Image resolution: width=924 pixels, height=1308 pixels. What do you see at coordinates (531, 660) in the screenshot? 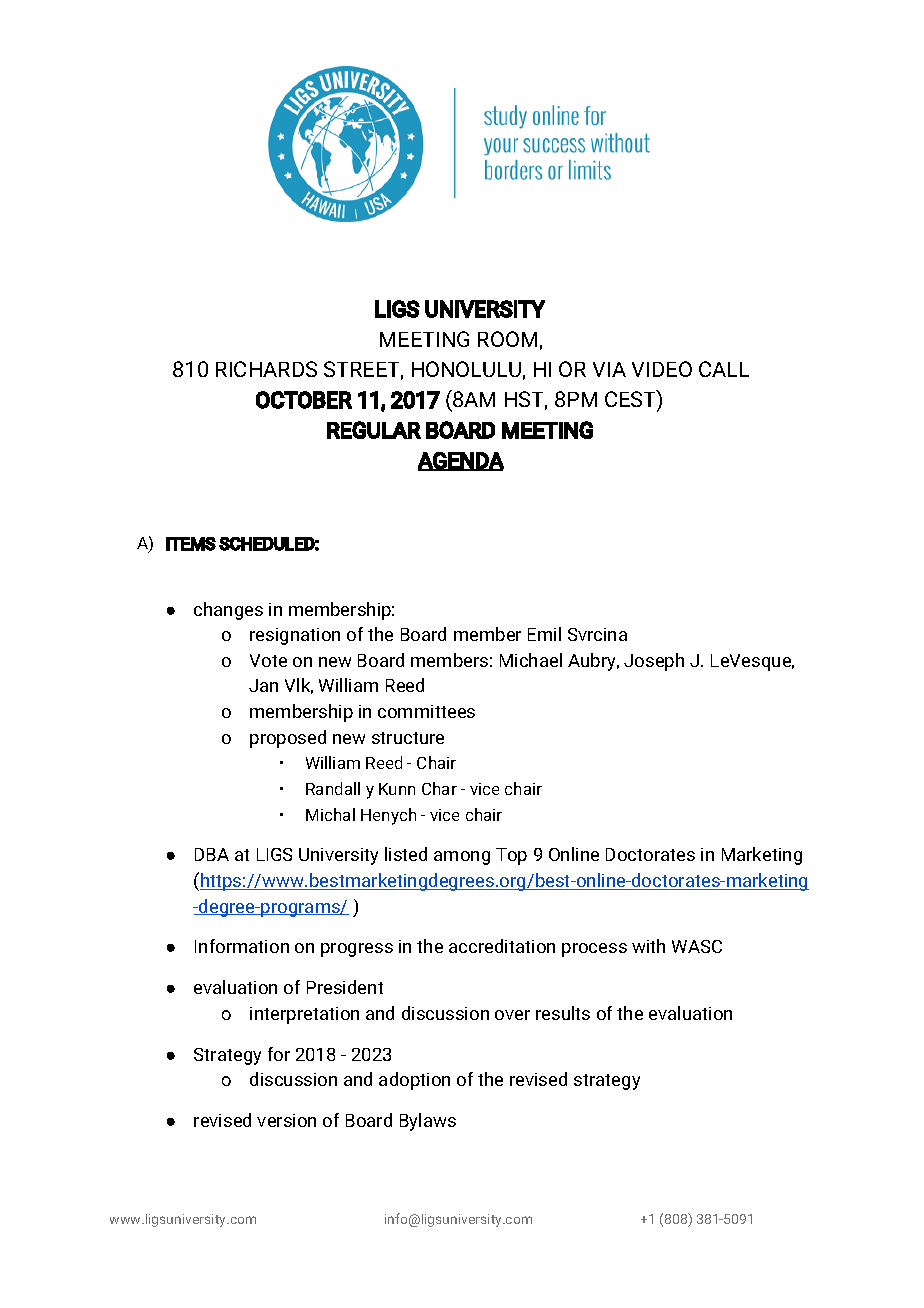
I see `Michael` at bounding box center [531, 660].
